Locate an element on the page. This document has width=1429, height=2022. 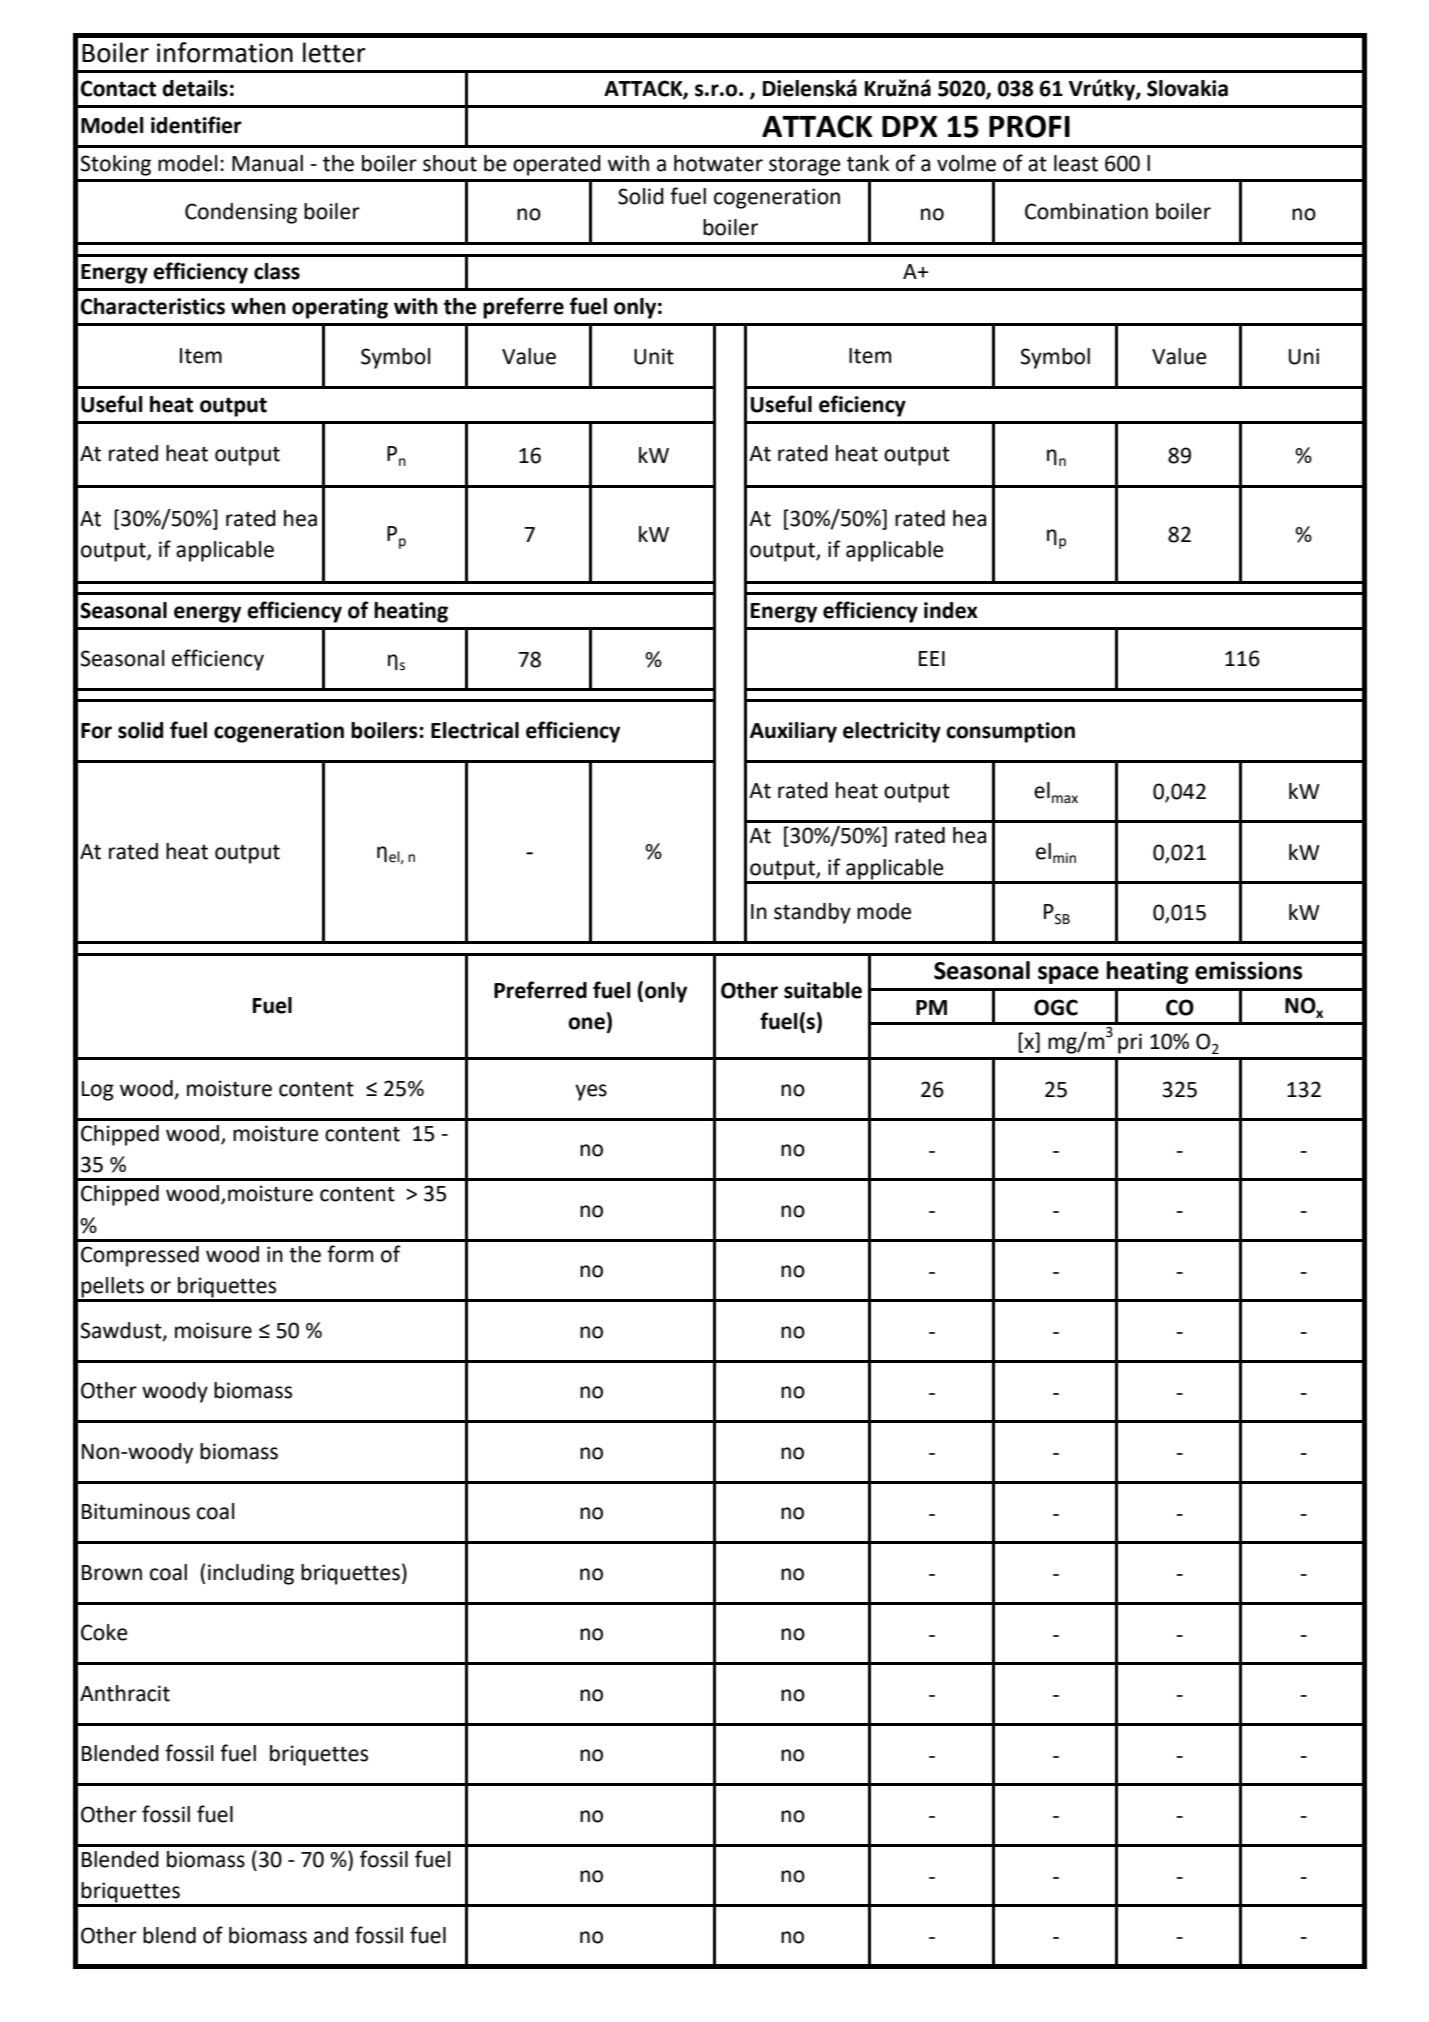
storage is located at coordinates (805, 166).
